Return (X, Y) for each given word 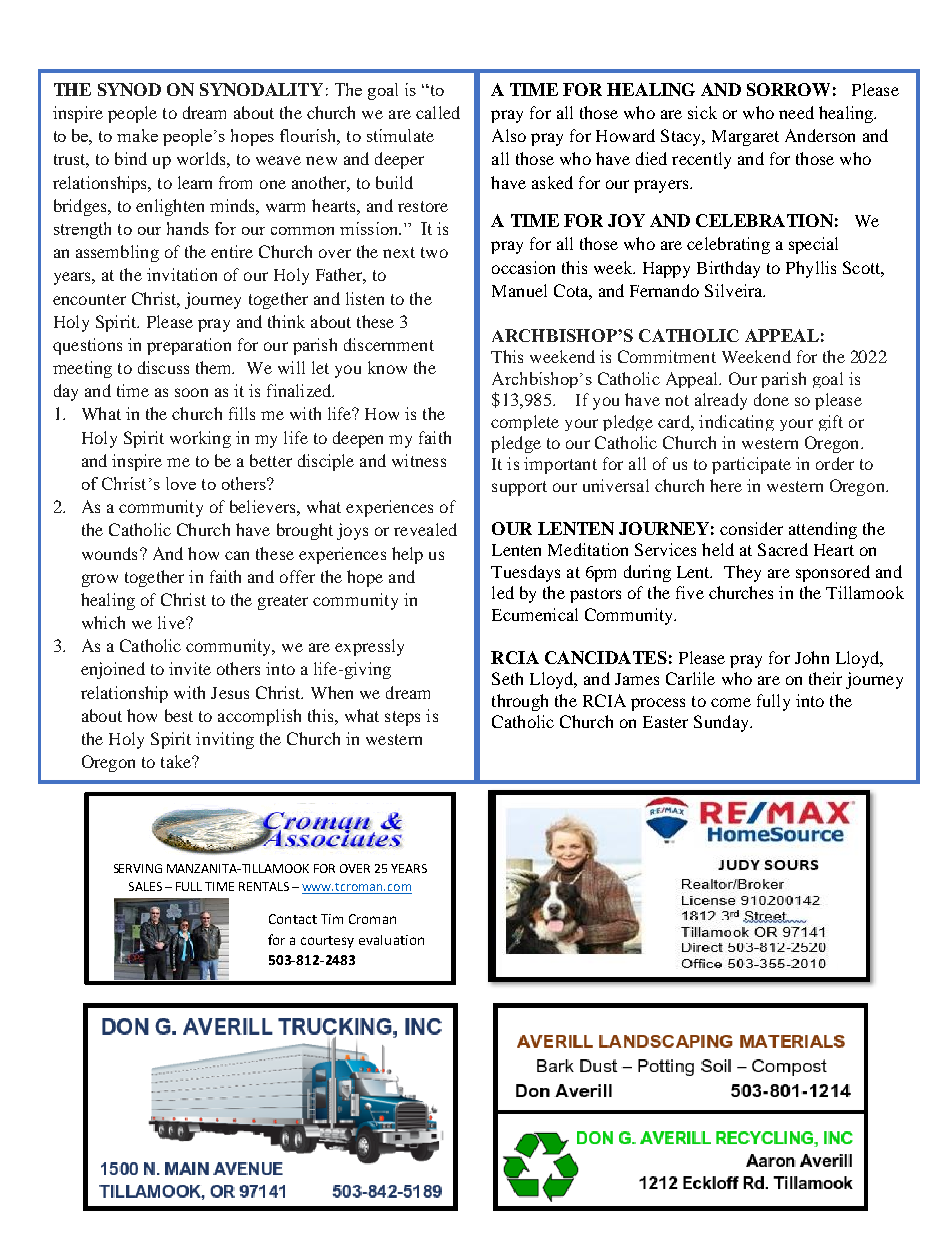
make (137, 135)
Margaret (745, 138)
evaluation (391, 940)
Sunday (722, 723)
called (438, 112)
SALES (145, 886)
